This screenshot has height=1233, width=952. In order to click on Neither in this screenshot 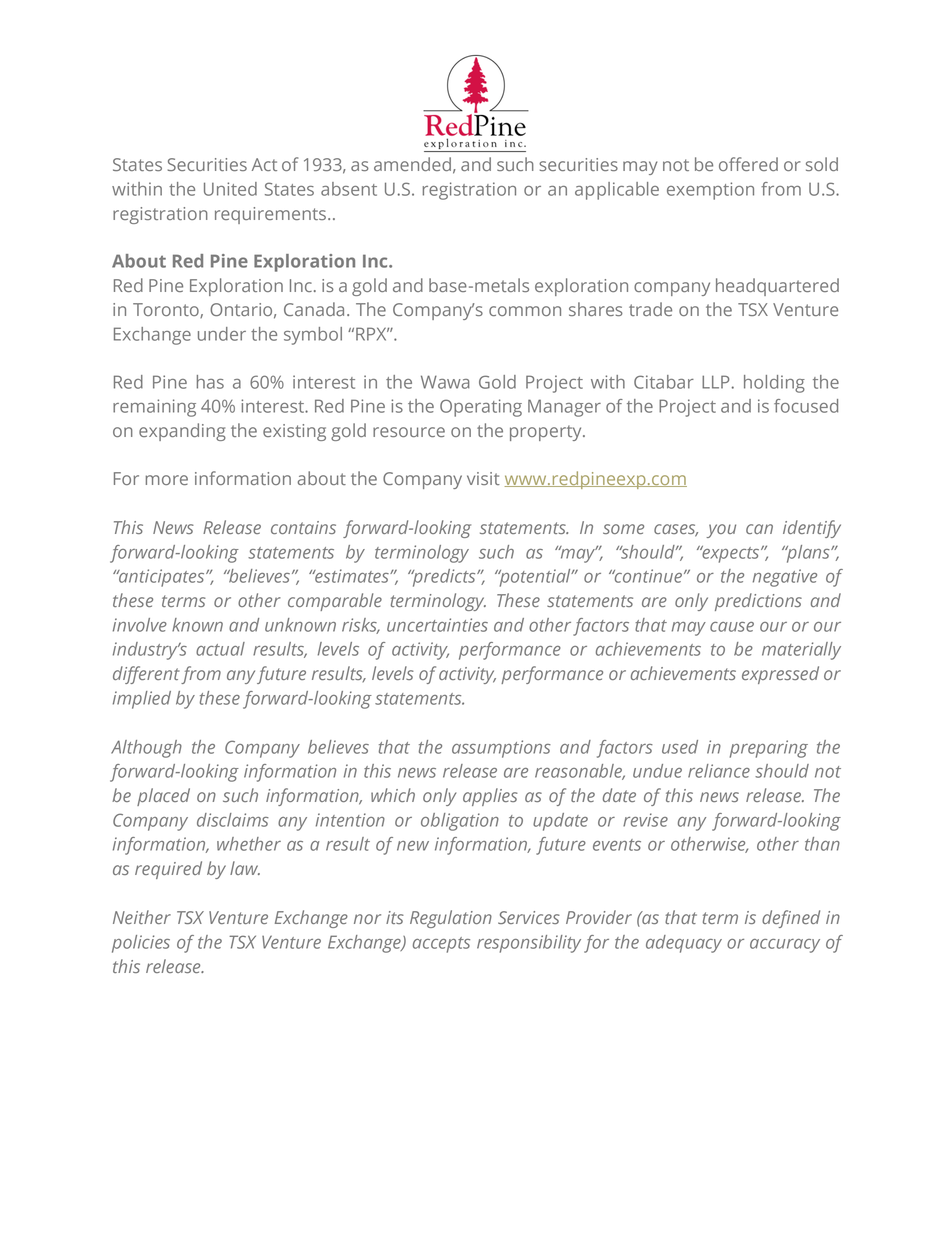, I will do `click(142, 917)`.
